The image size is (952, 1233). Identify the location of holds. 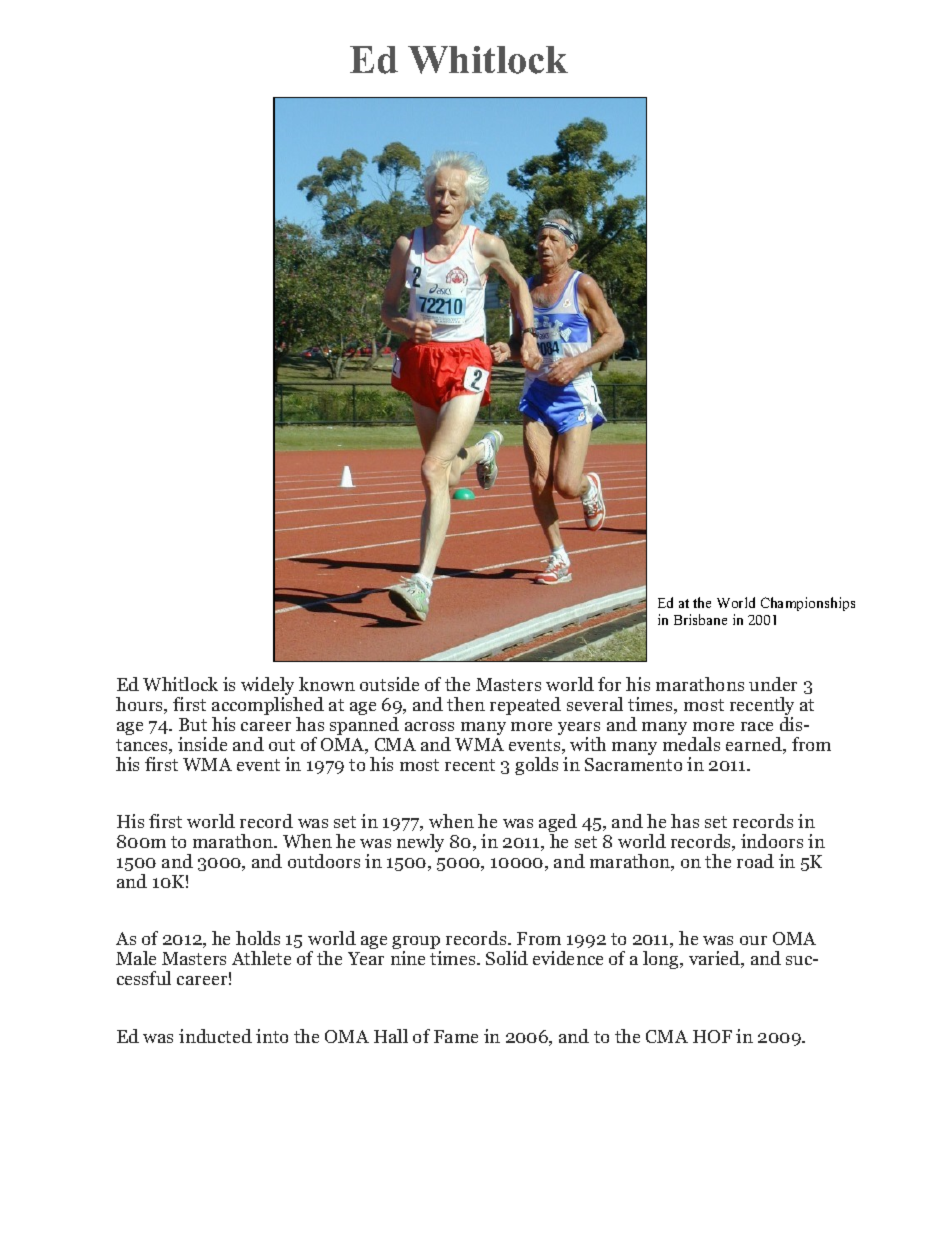
(258, 938).
